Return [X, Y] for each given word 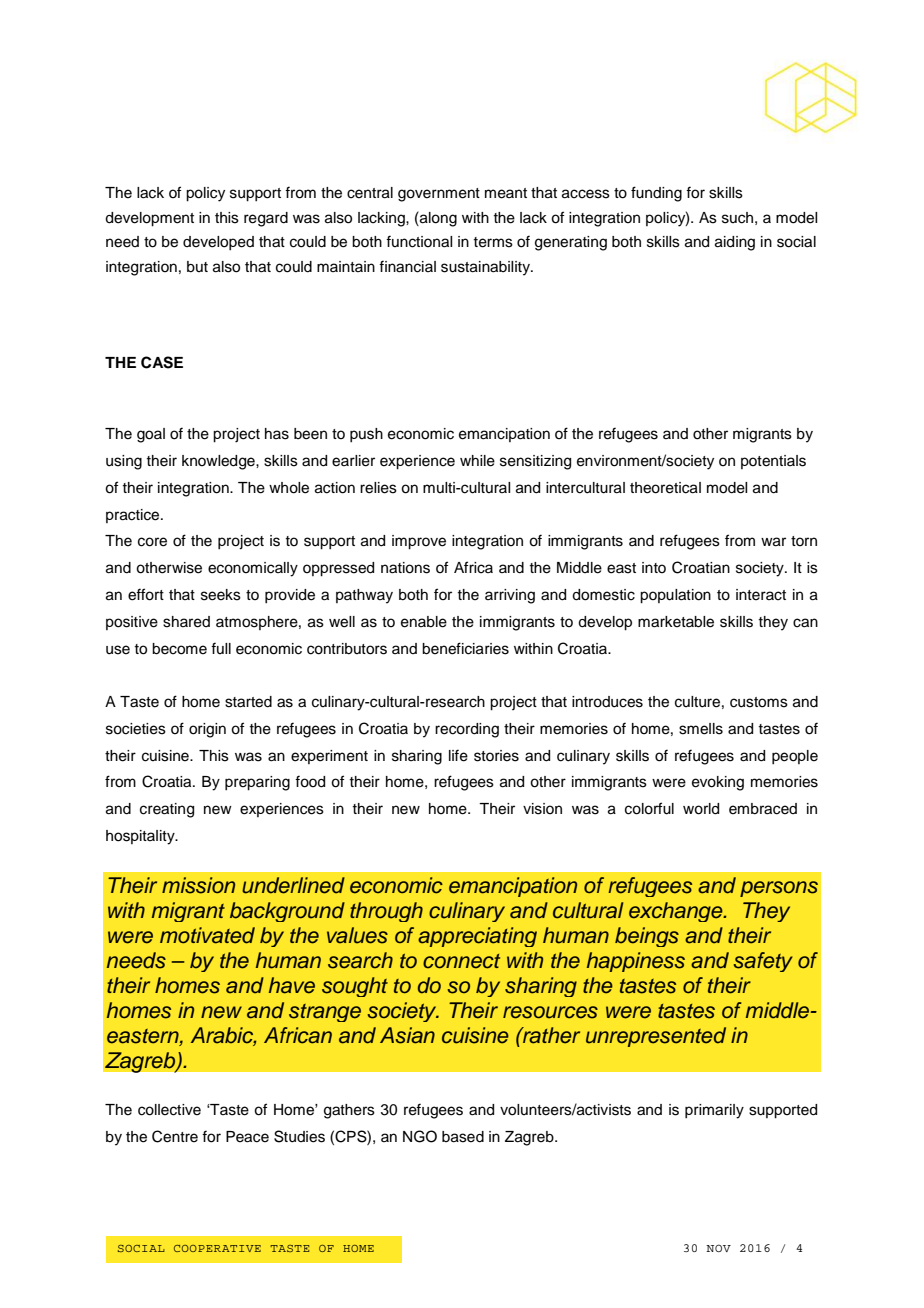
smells [701, 729]
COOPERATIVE [217, 1248]
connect [461, 961]
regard [266, 219]
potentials [773, 462]
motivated [207, 935]
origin [207, 730]
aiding [735, 243]
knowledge [219, 462]
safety [763, 962]
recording [467, 730]
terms [493, 242]
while [477, 461]
